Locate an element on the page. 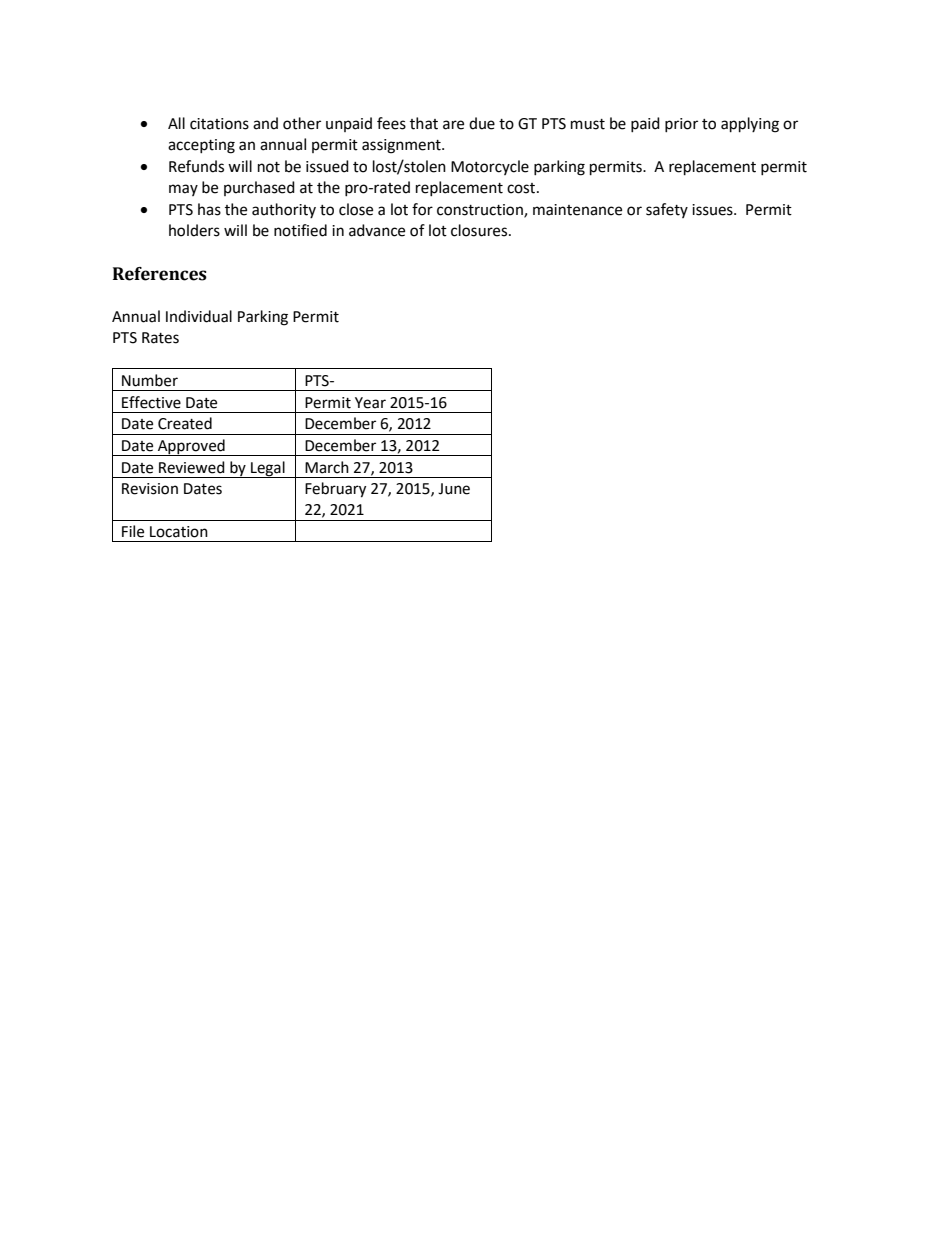 This image has height=1233, width=952. closures is located at coordinates (480, 230).
